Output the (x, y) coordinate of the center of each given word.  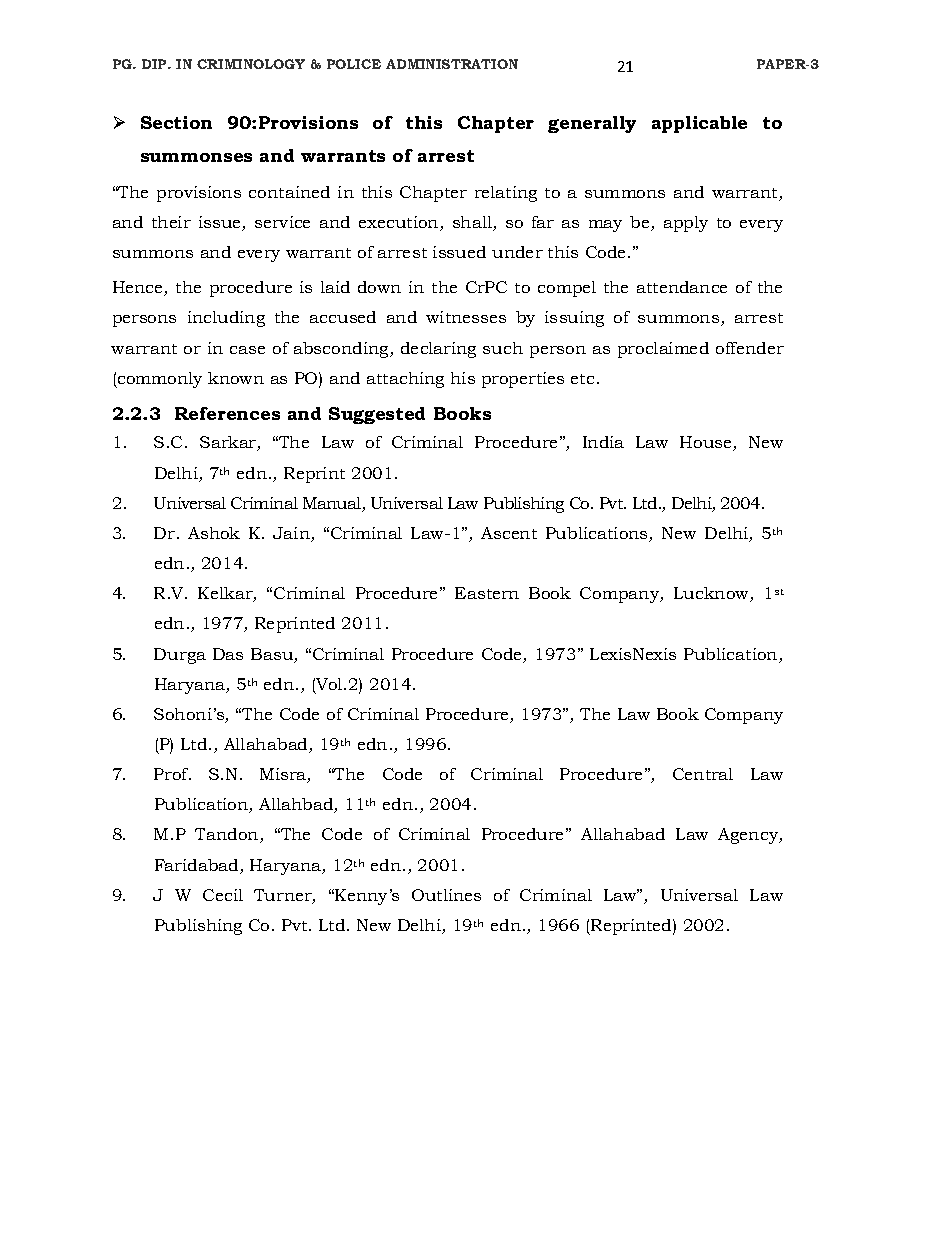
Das (228, 654)
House (707, 443)
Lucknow (712, 594)
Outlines (446, 895)
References (227, 413)
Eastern (487, 593)
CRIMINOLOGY (251, 64)
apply (686, 224)
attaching (405, 380)
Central (703, 774)
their (171, 222)
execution (400, 223)
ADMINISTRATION (452, 64)
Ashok (214, 533)
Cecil (223, 895)
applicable (699, 124)
